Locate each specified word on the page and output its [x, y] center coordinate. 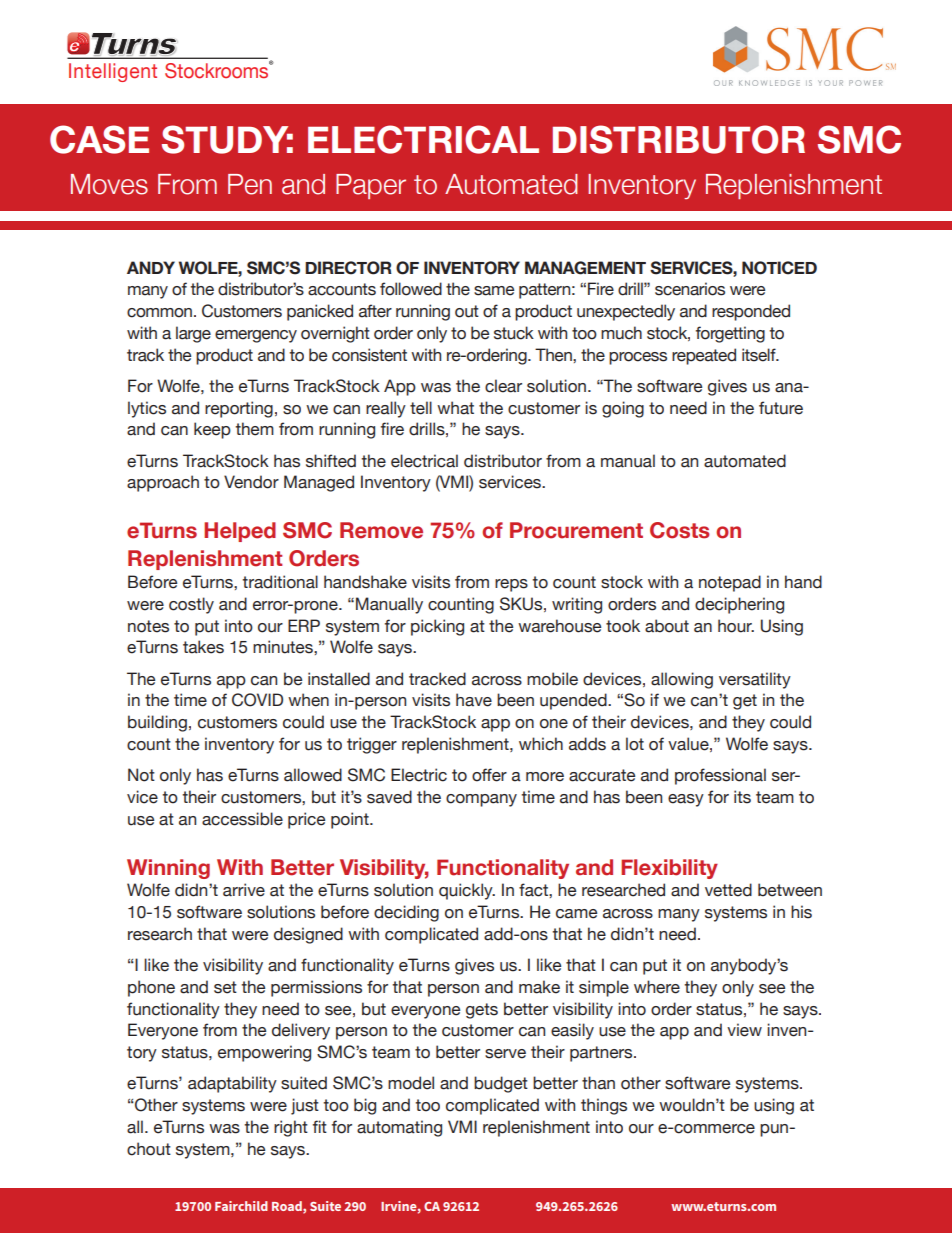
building [157, 723]
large [193, 334]
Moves [109, 184]
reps [511, 585]
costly [191, 605]
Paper [371, 186]
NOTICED [779, 268]
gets [482, 1011]
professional [720, 776]
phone [151, 988]
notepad [730, 583]
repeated [704, 356]
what [455, 408]
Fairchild [241, 1206]
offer [489, 775]
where [657, 987]
